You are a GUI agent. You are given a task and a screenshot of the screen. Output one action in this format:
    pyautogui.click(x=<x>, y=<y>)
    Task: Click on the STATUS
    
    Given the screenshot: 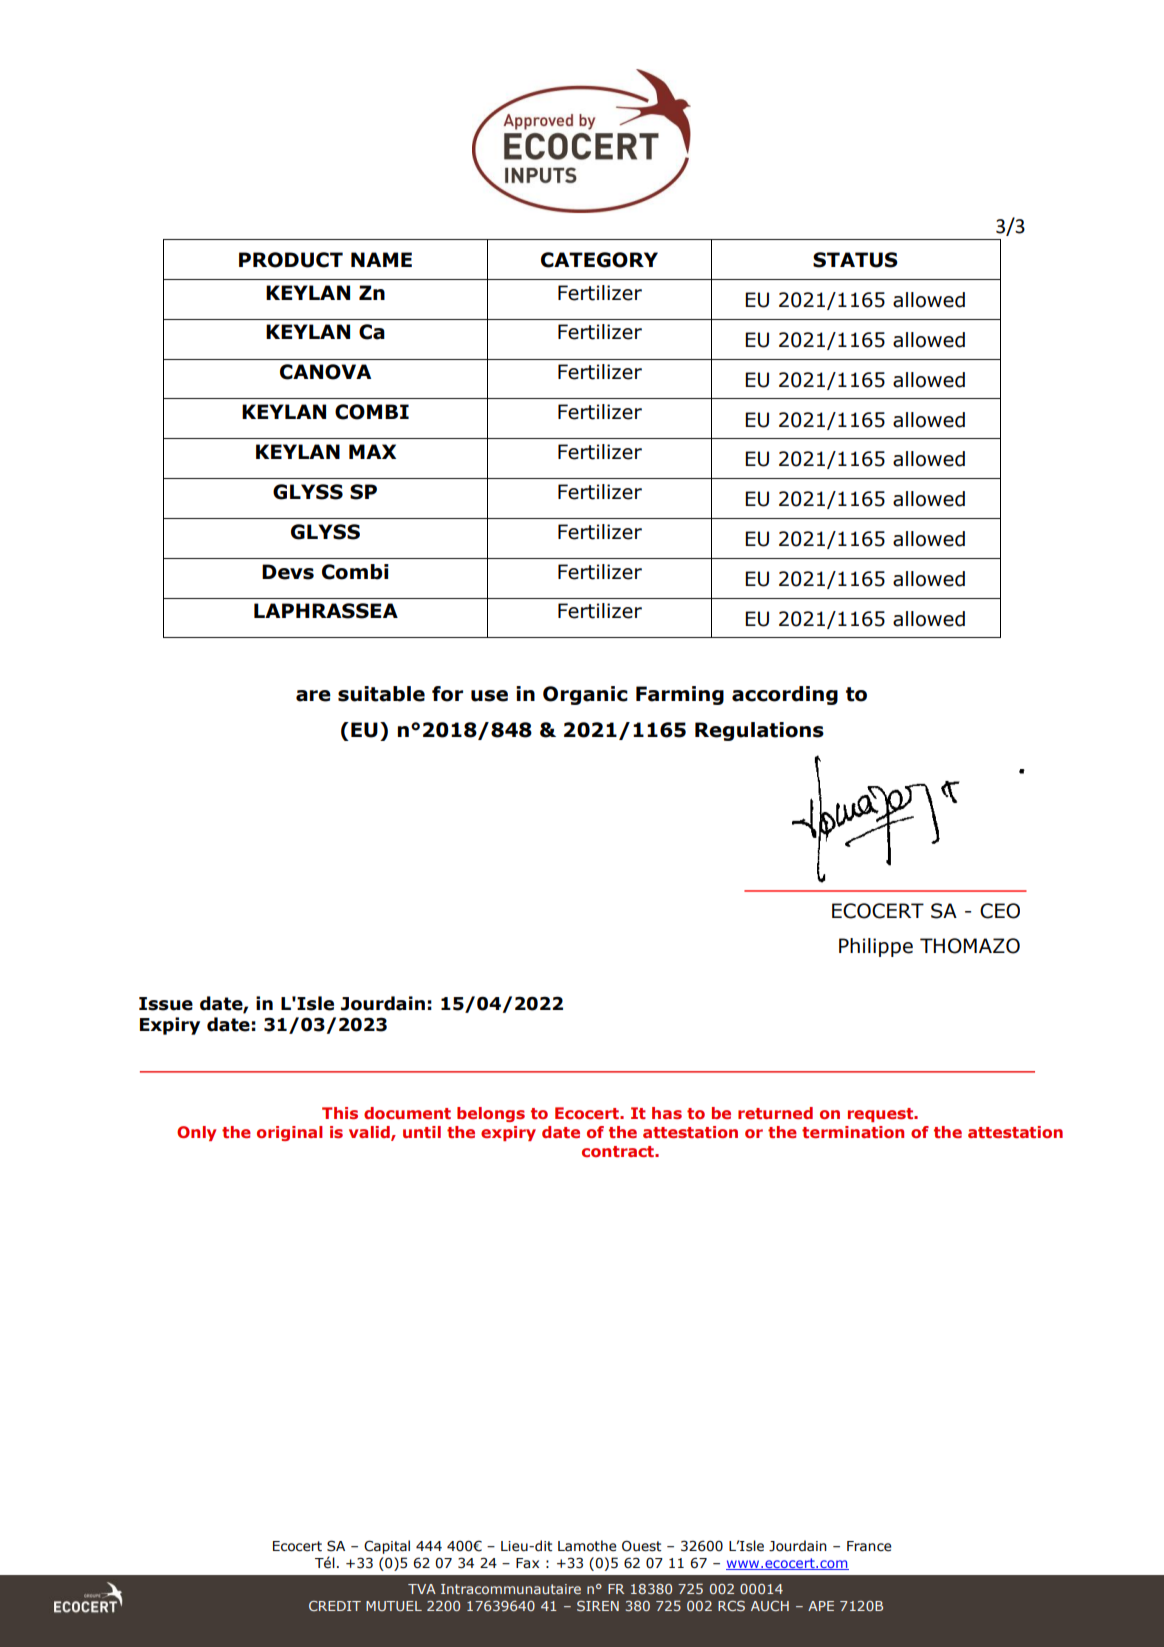 What is the action you would take?
    pyautogui.click(x=855, y=260)
